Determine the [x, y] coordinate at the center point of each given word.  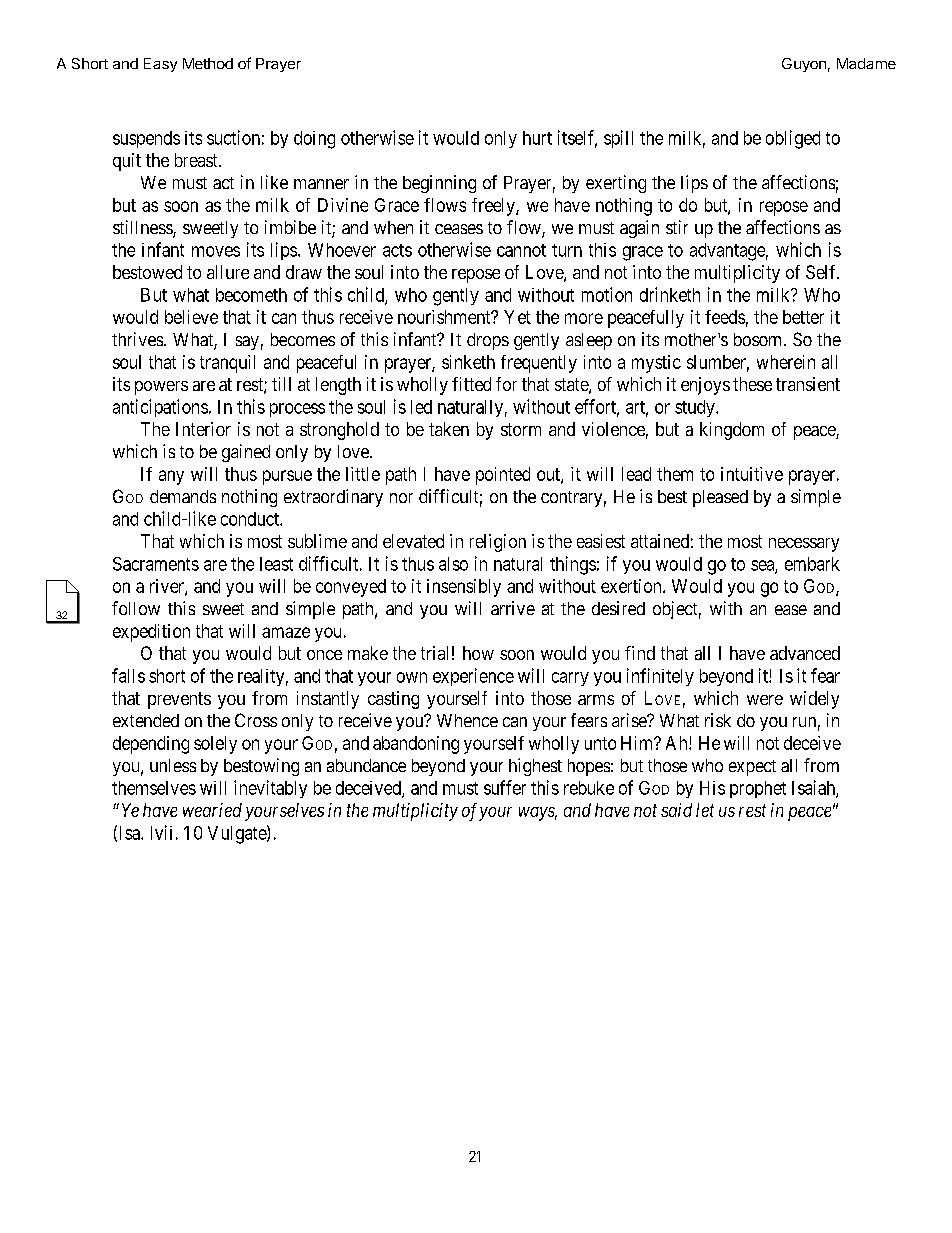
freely [494, 207]
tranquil [227, 364]
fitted [471, 384]
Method [208, 63]
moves [216, 251]
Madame [866, 63]
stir [677, 227]
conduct [251, 519]
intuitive [752, 474]
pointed [503, 476]
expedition [151, 633]
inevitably [270, 789]
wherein [786, 362]
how [478, 653]
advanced [805, 653]
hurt [537, 138]
